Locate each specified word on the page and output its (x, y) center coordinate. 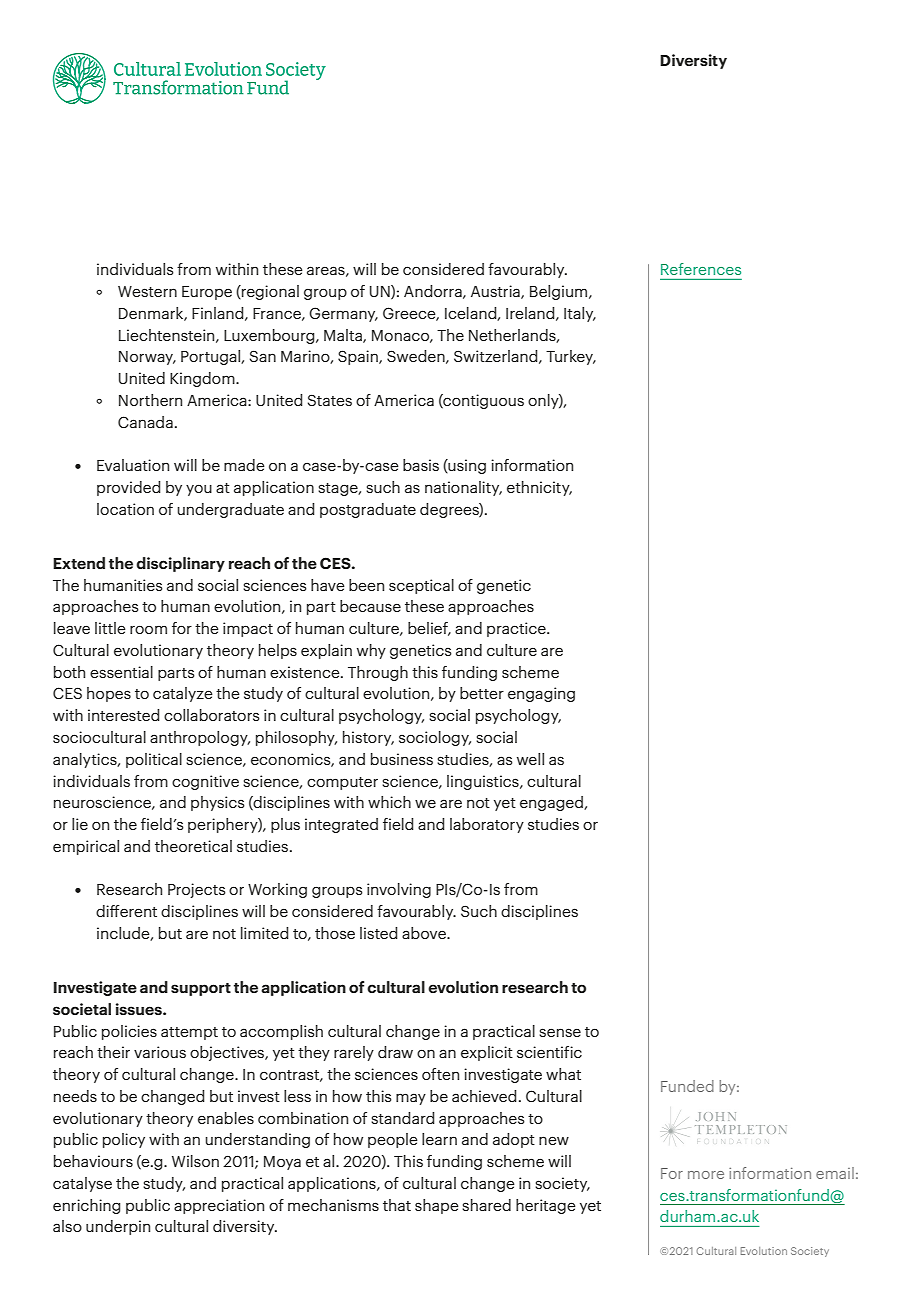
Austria (496, 292)
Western (147, 291)
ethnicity (539, 488)
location (125, 509)
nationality (463, 488)
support (201, 989)
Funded (687, 1086)
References (701, 269)
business (402, 759)
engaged (552, 803)
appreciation (219, 1206)
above (425, 933)
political (154, 760)
